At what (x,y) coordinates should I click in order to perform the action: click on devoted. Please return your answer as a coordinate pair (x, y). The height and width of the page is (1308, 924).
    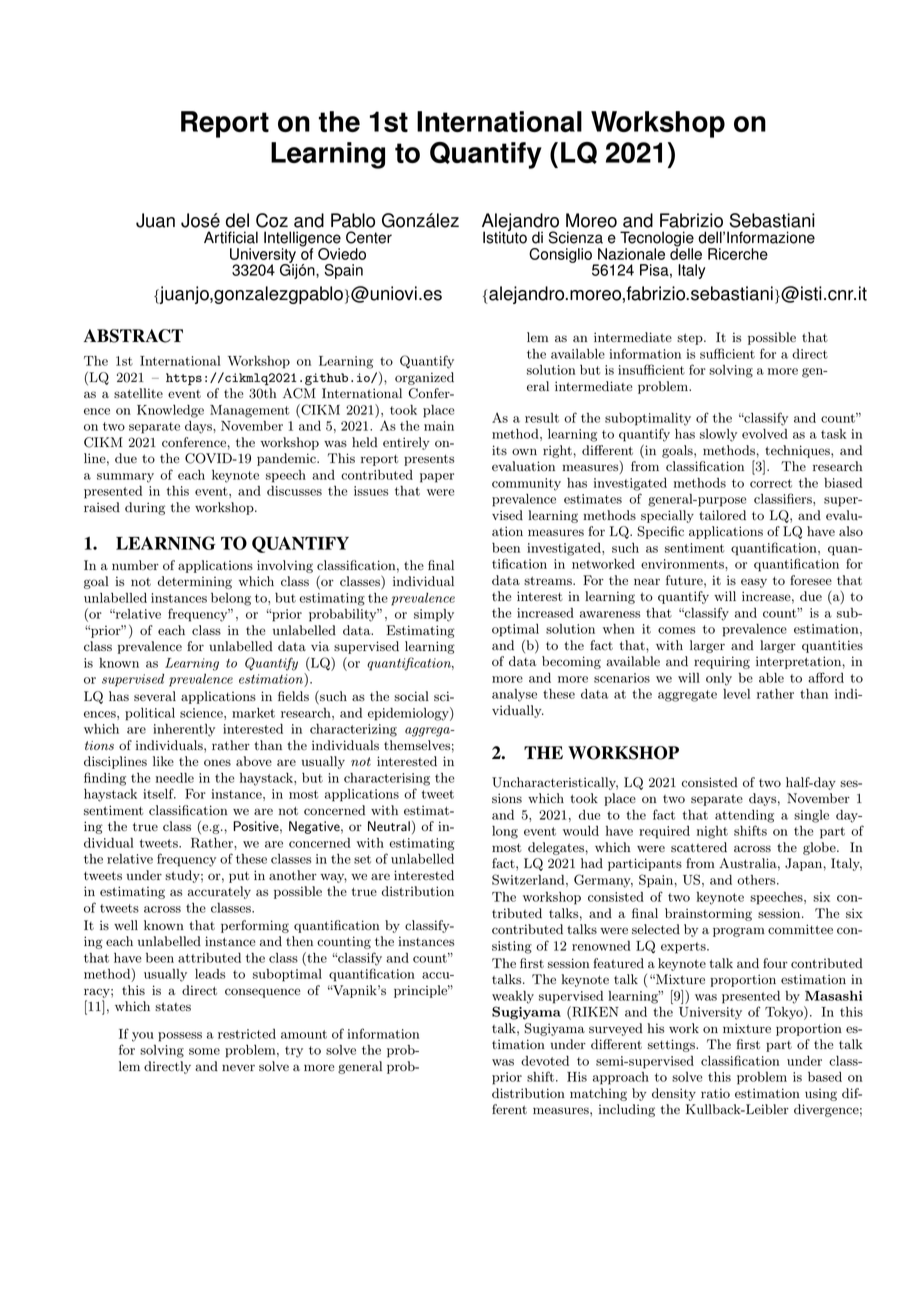
    Looking at the image, I should click on (545, 1061).
